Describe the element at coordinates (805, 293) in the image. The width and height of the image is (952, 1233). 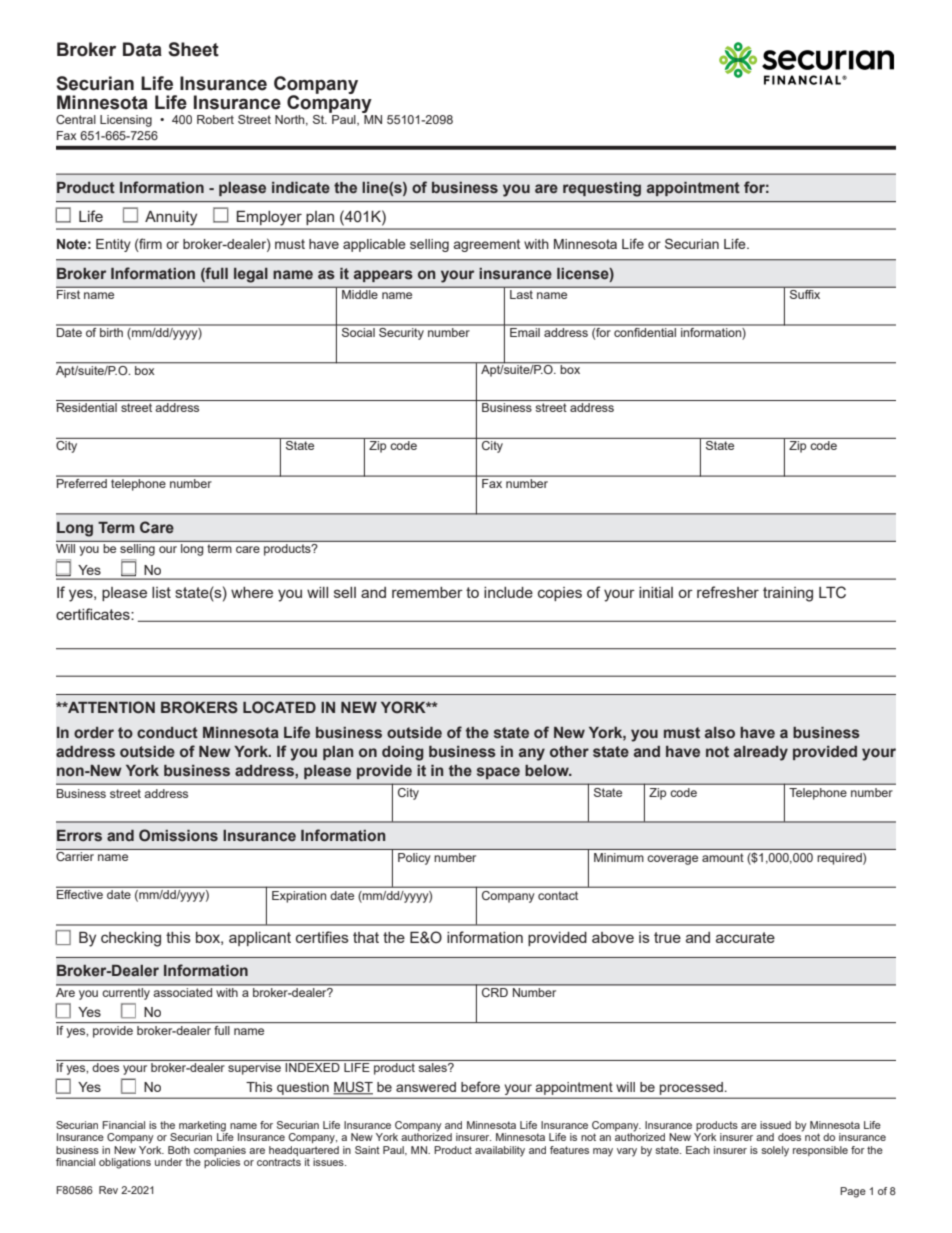
I see `Suffix` at that location.
